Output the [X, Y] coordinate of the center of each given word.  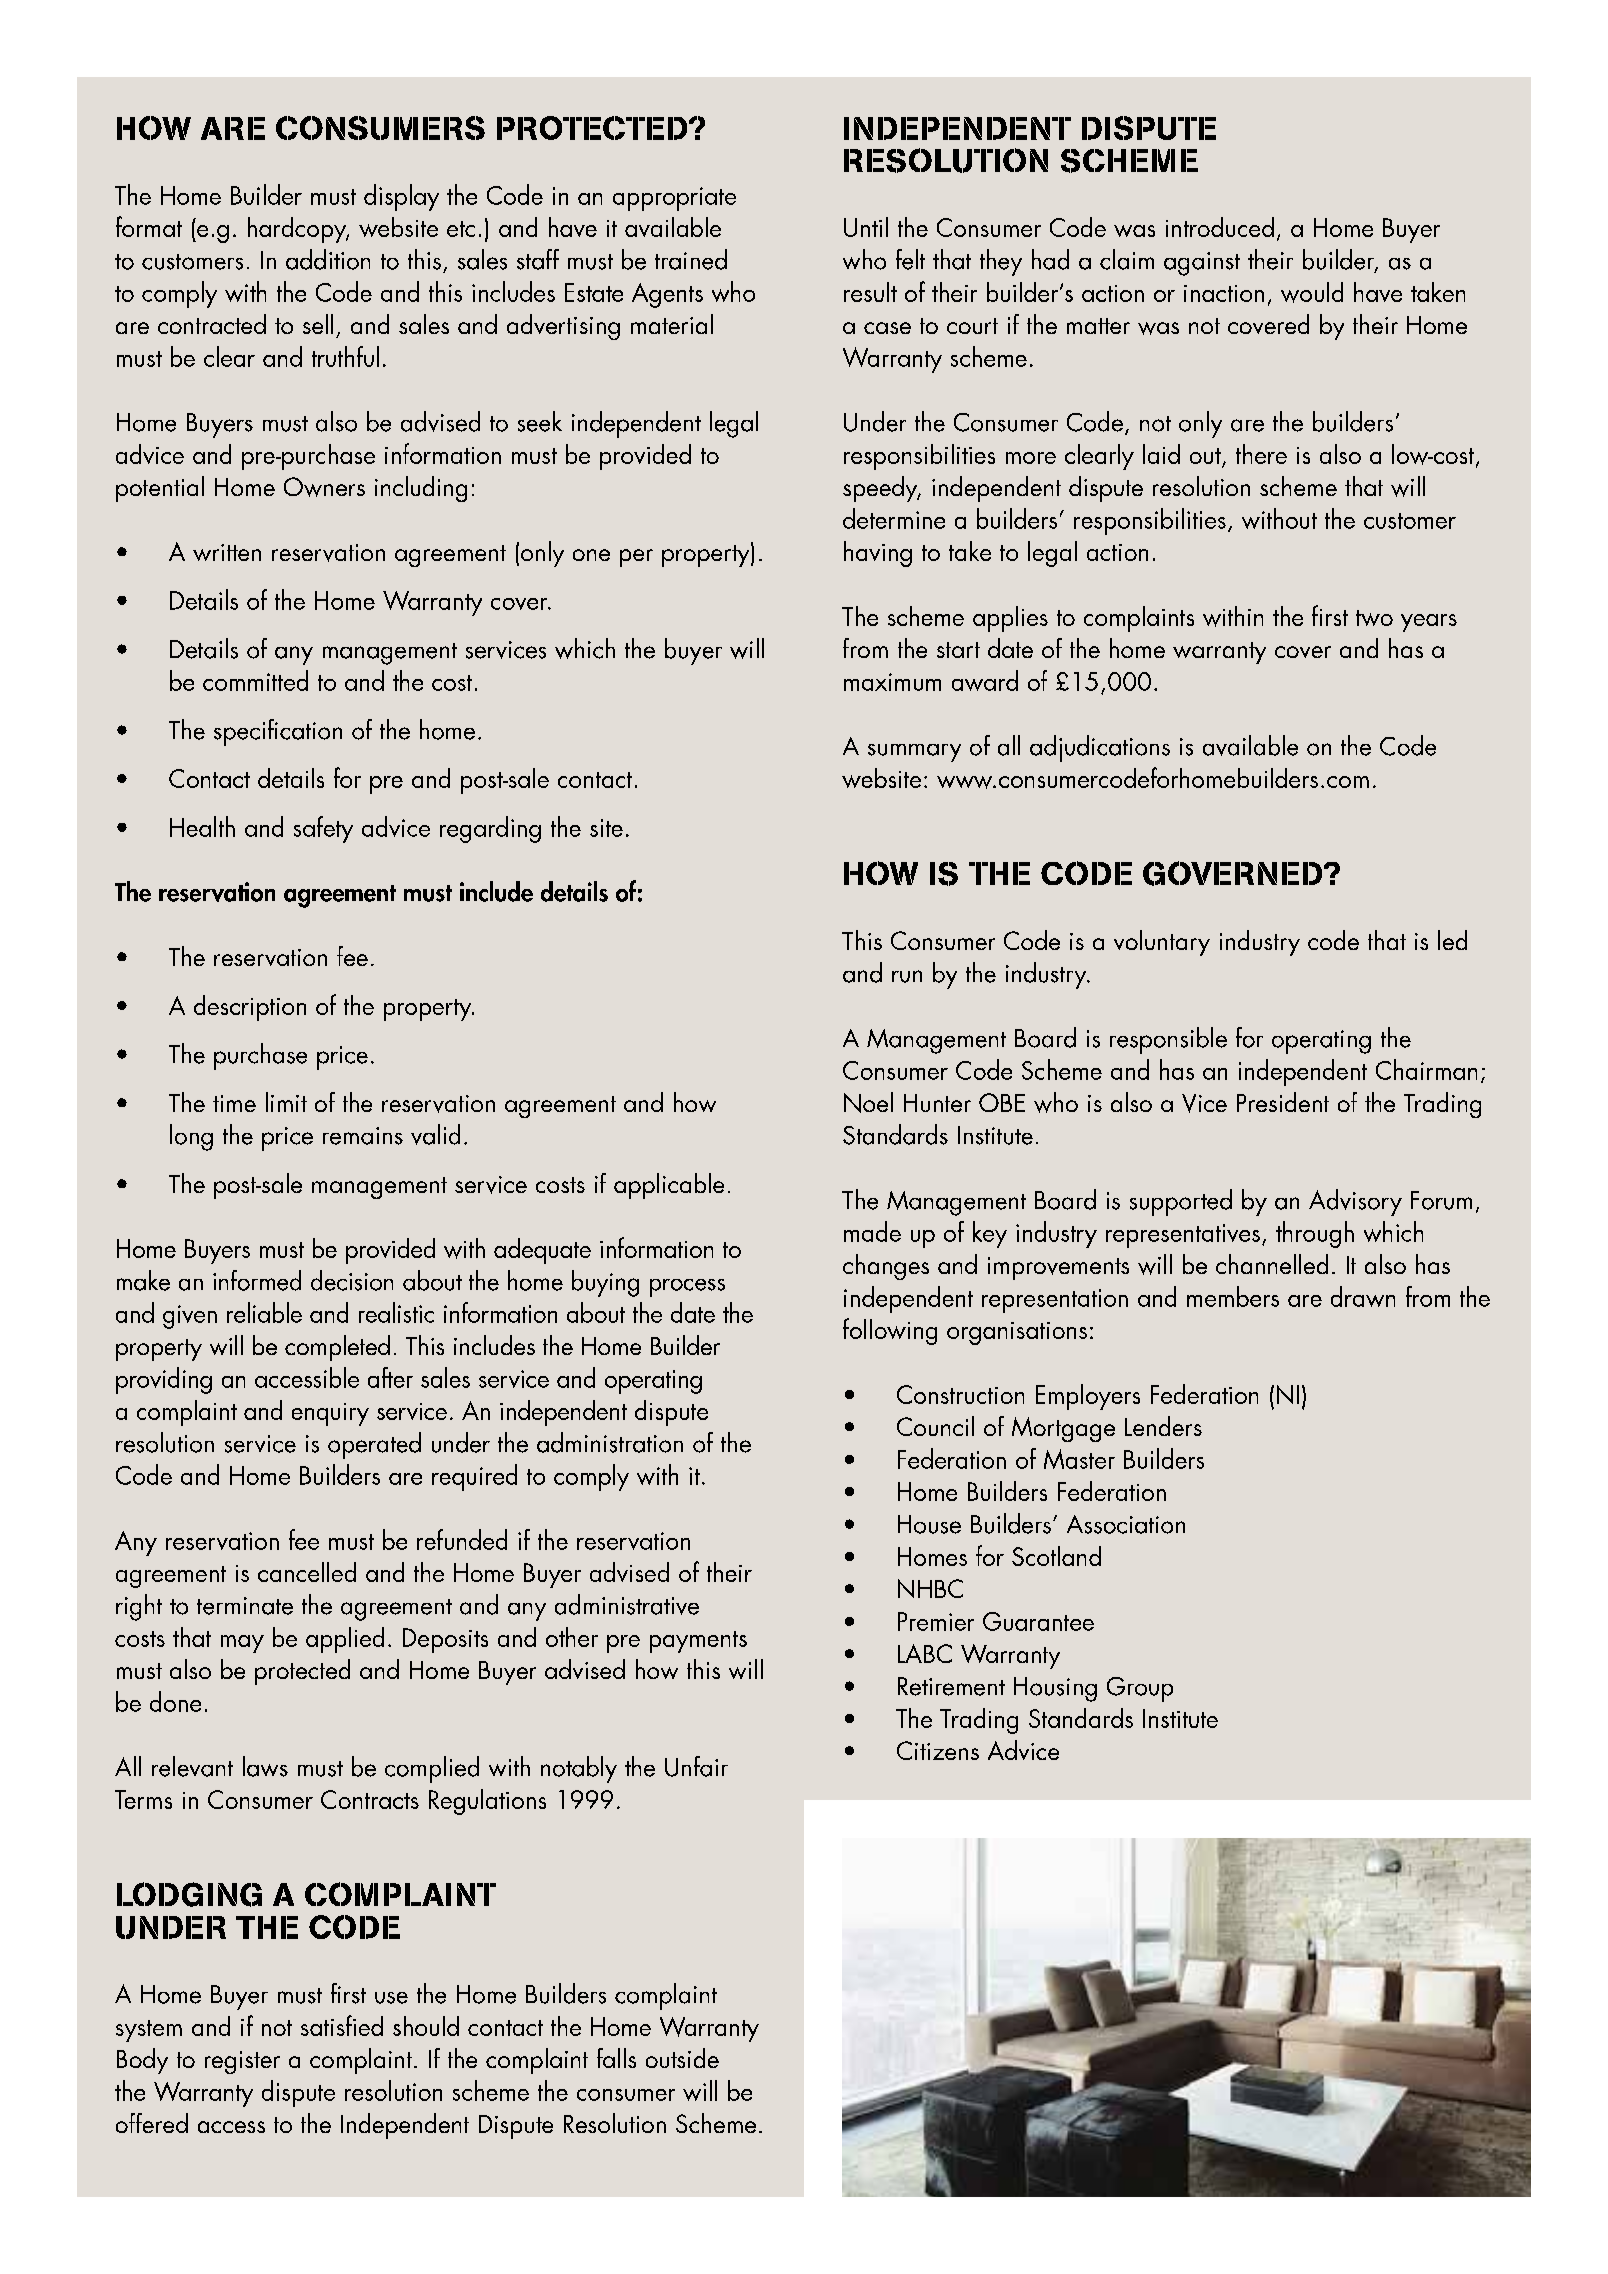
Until [866, 227]
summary [914, 753]
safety [323, 829]
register [242, 2062]
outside [682, 2058]
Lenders [1163, 1426]
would [1312, 292]
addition [328, 259]
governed [1234, 873]
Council [935, 1426]
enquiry [330, 1414]
